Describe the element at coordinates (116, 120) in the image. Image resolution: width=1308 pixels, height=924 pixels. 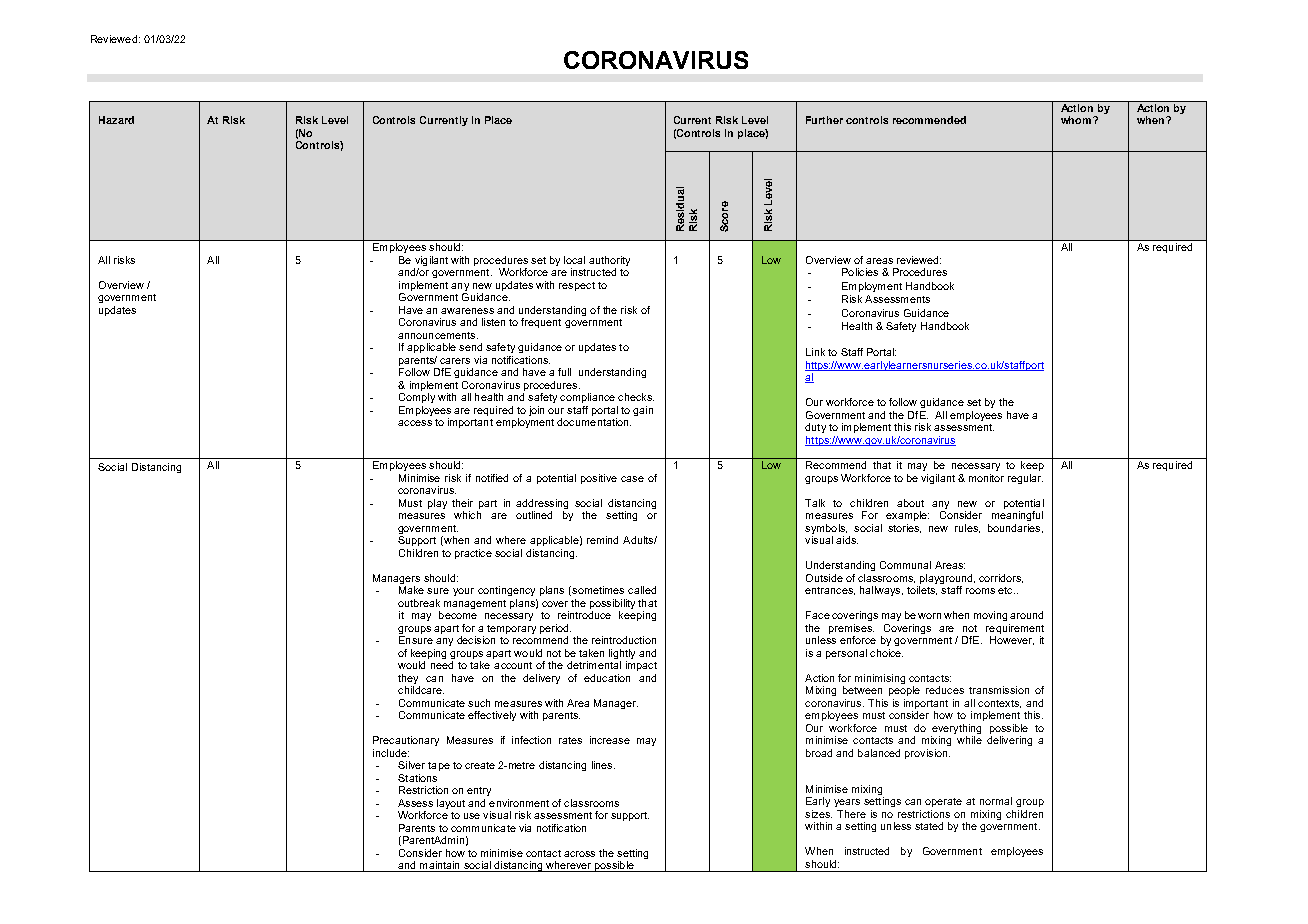
I see `Hazard` at that location.
